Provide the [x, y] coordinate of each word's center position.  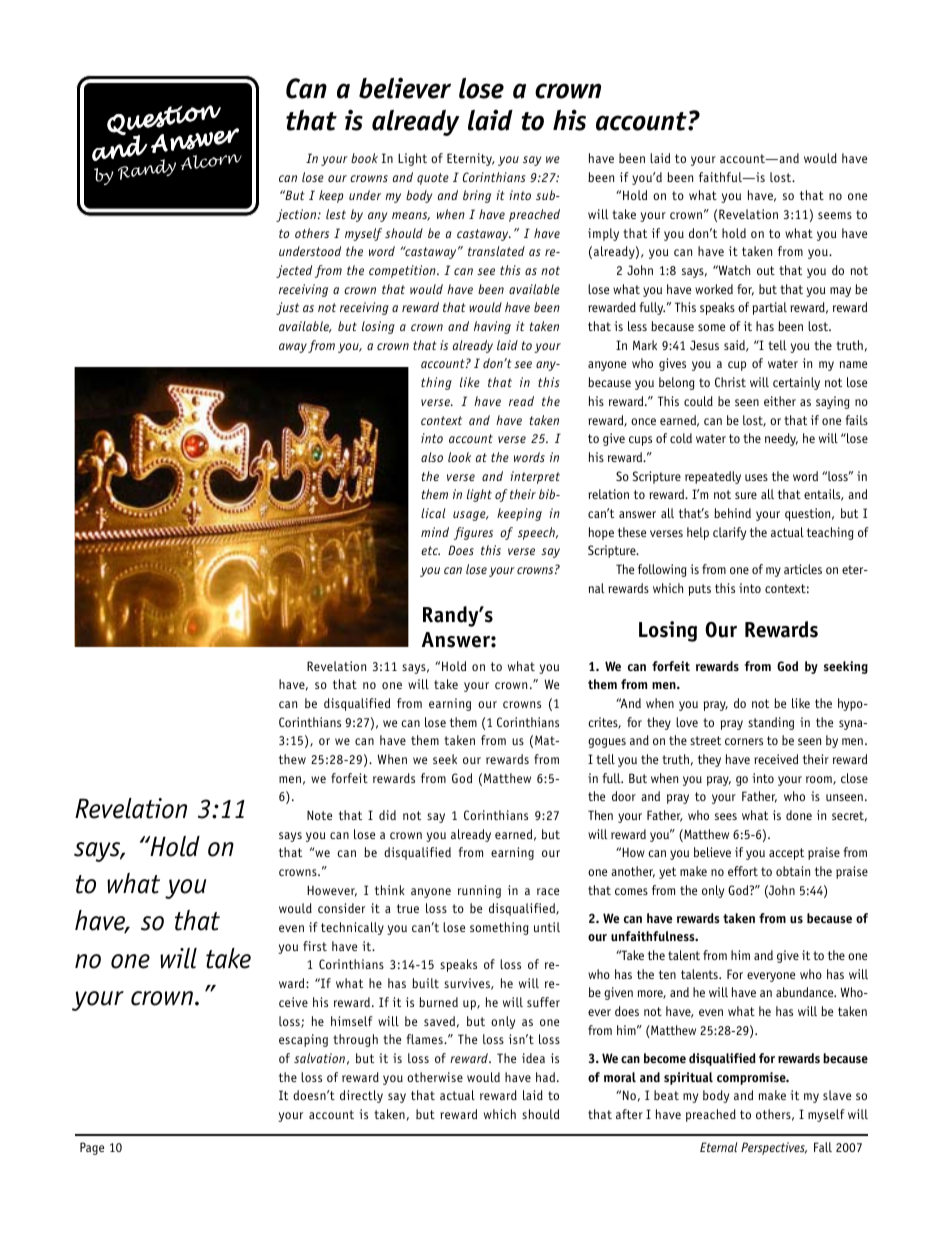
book [364, 158]
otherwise [435, 1077]
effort [743, 871]
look [459, 457]
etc [430, 550]
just [287, 308]
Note [319, 815]
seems [835, 215]
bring [477, 196]
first [315, 946]
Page [92, 1148]
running [479, 891]
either [780, 401]
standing [771, 723]
